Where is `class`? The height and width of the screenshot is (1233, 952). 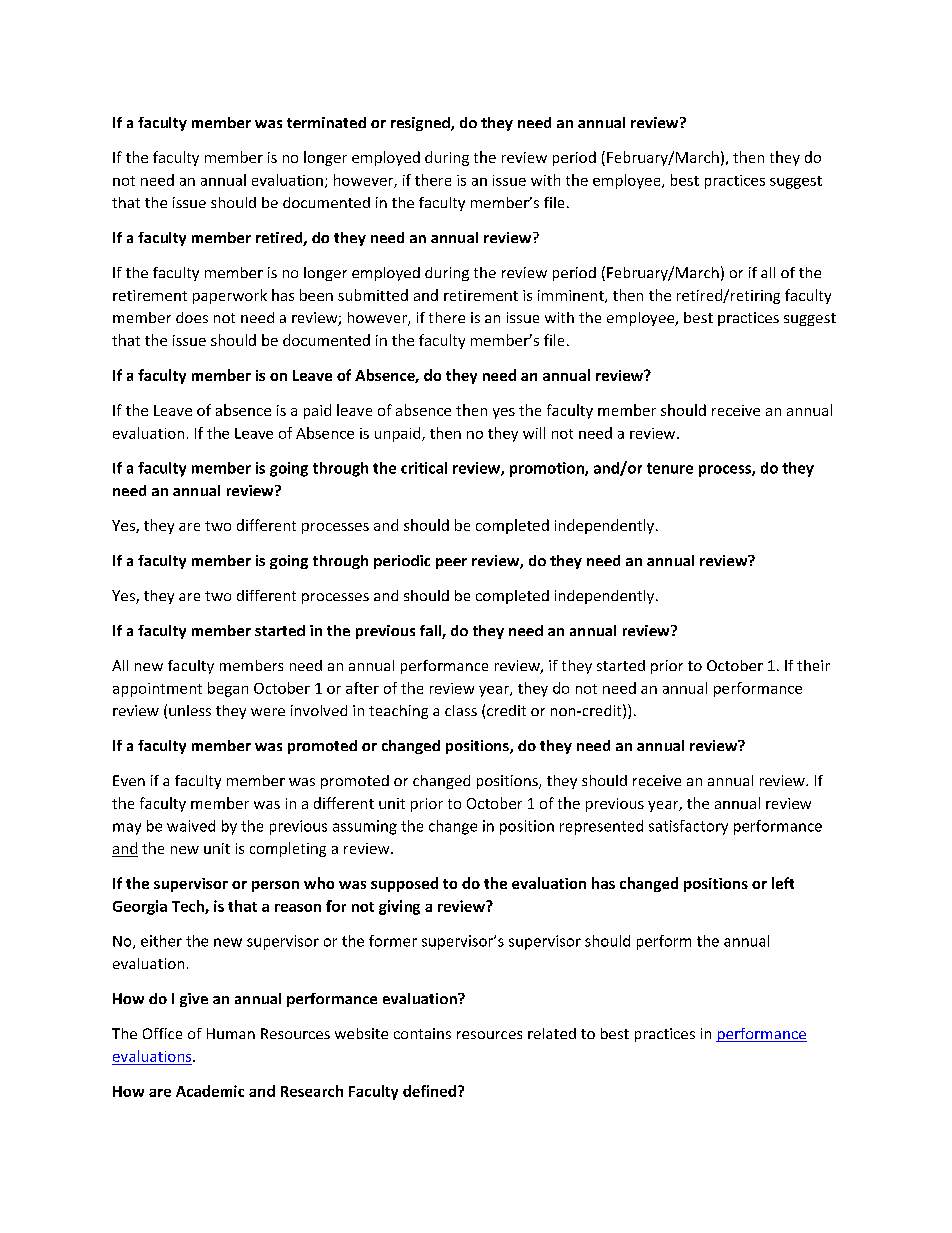
class is located at coordinates (461, 710).
